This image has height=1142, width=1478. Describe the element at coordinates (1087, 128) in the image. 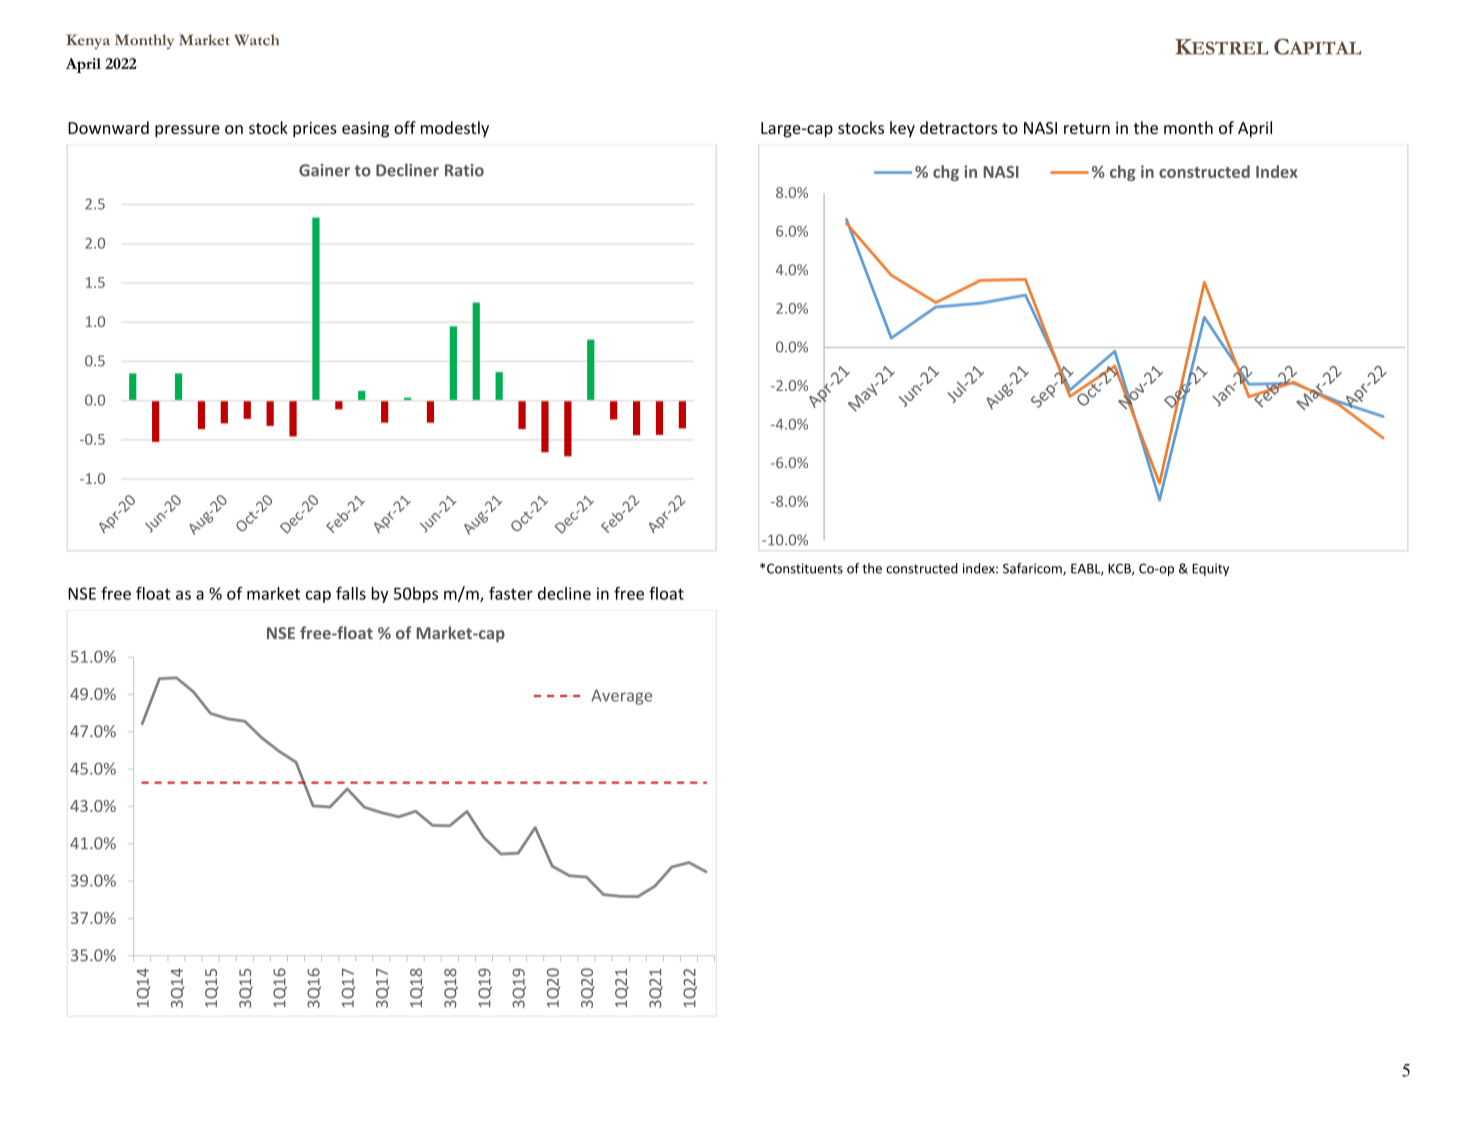

I see `return` at that location.
